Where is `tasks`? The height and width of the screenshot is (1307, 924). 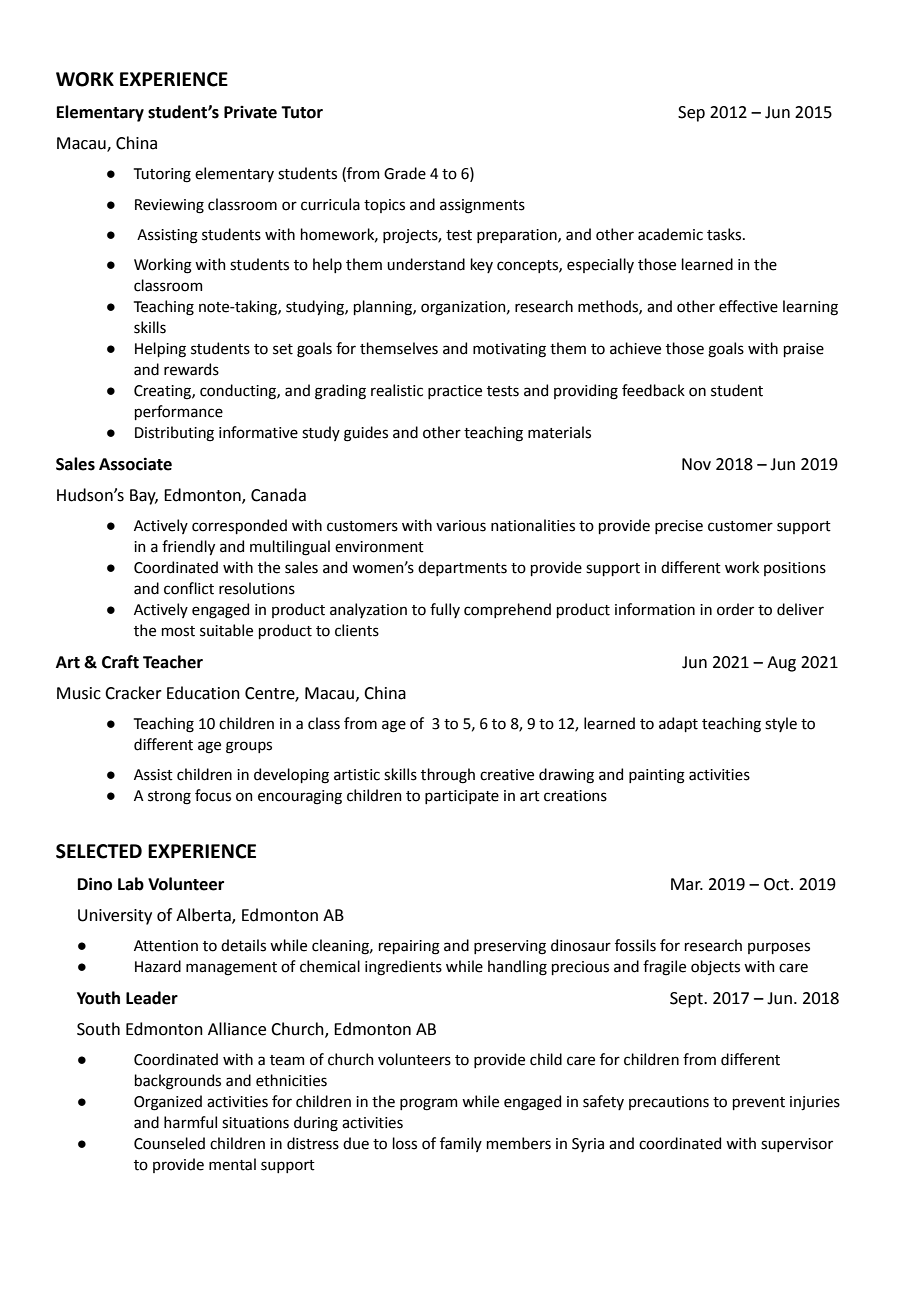 tasks is located at coordinates (725, 234).
